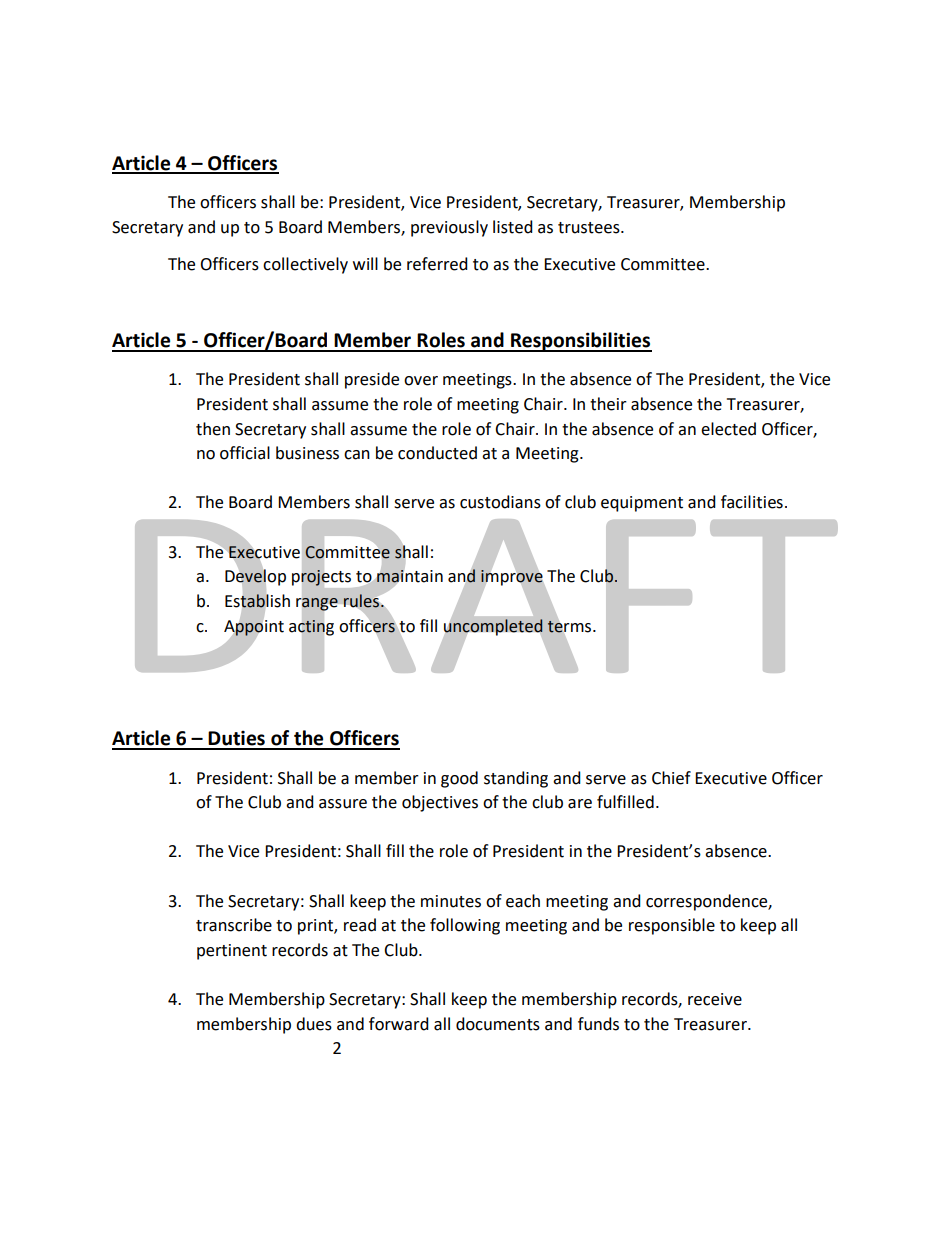  Describe the element at coordinates (590, 228) in the page. I see `trustees` at that location.
